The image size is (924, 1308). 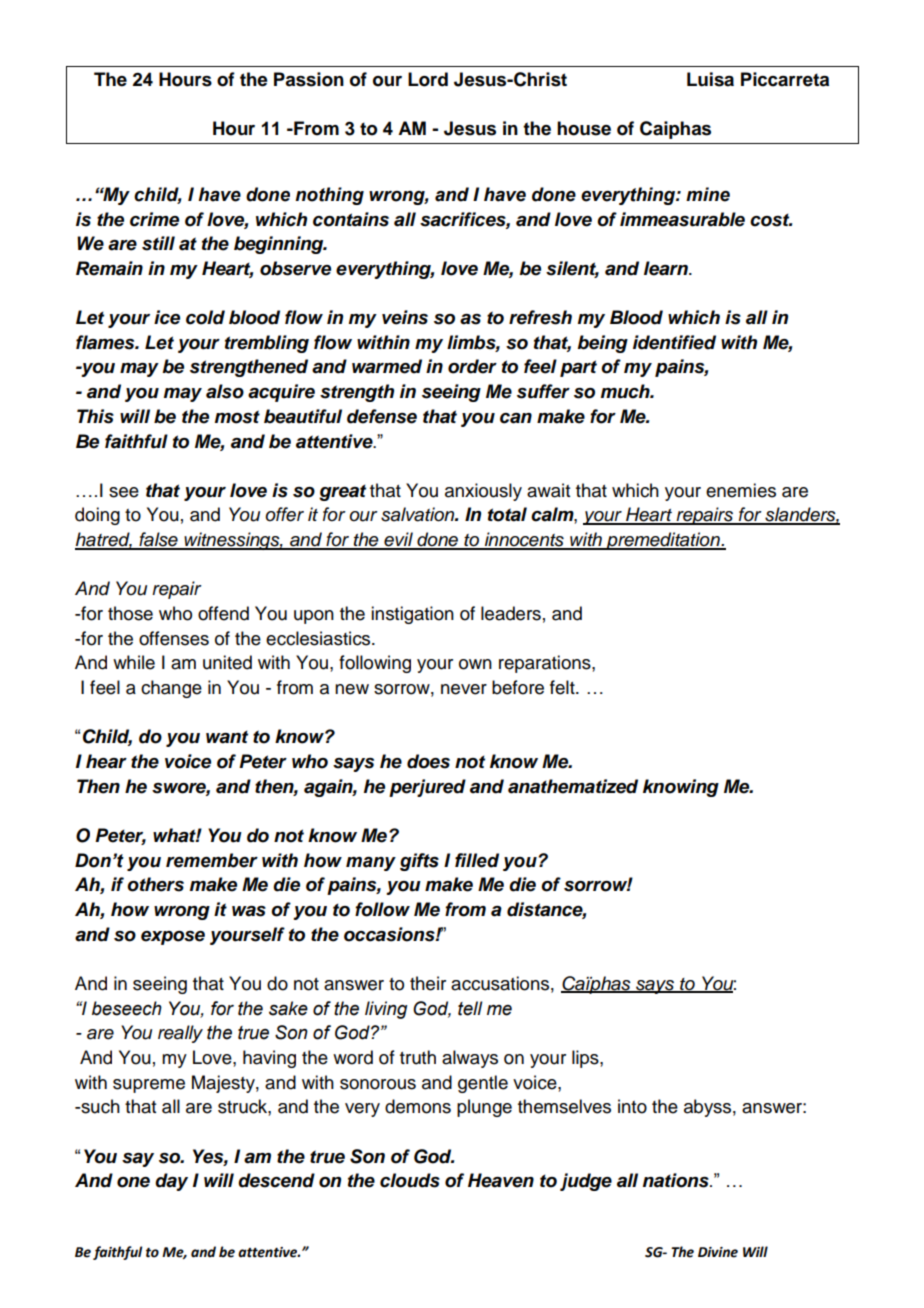 What do you see at coordinates (483, 492) in the screenshot?
I see `anxiously` at bounding box center [483, 492].
